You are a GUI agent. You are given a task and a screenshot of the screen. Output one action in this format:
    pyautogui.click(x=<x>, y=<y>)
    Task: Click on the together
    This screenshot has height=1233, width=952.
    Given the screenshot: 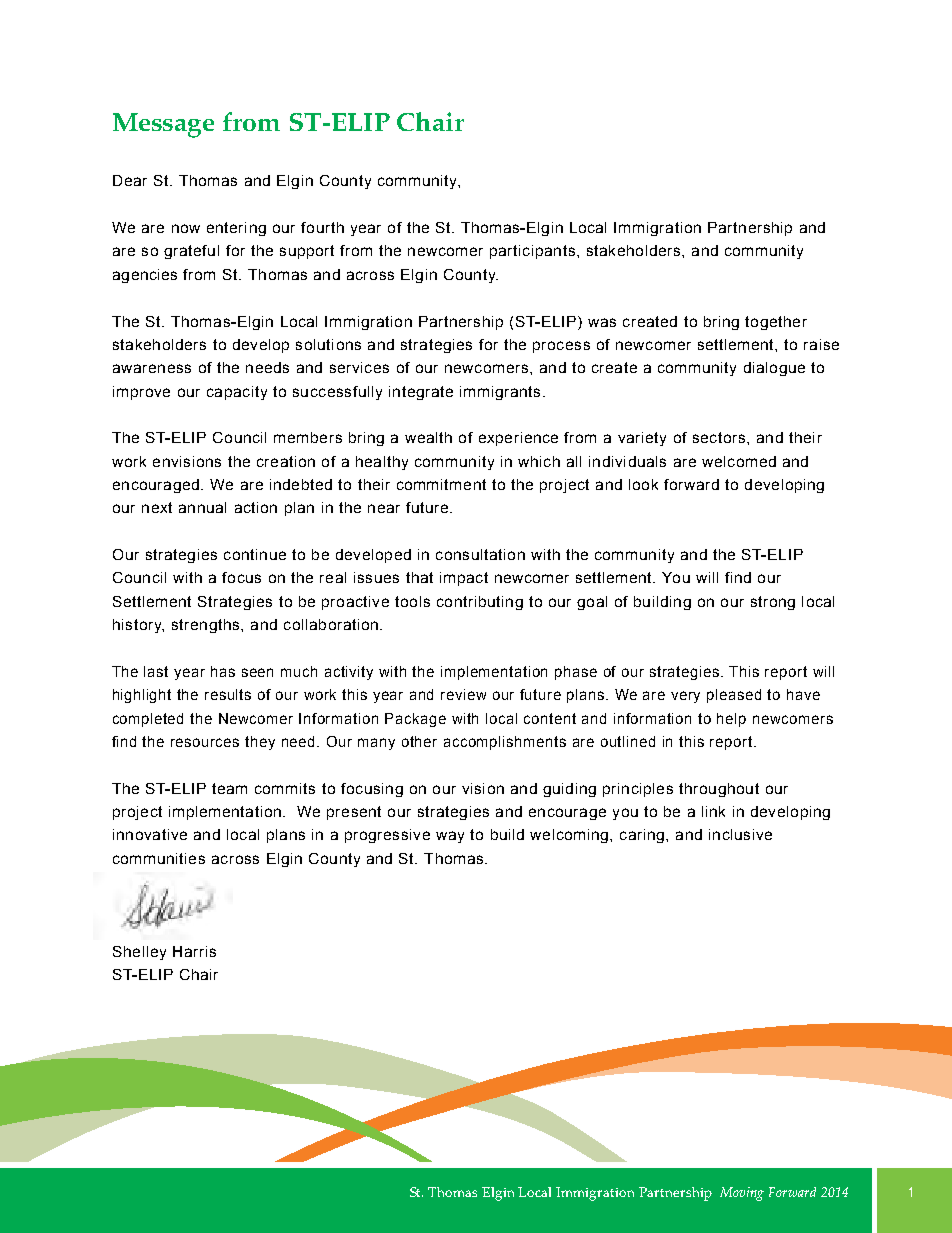 What is the action you would take?
    pyautogui.click(x=776, y=323)
